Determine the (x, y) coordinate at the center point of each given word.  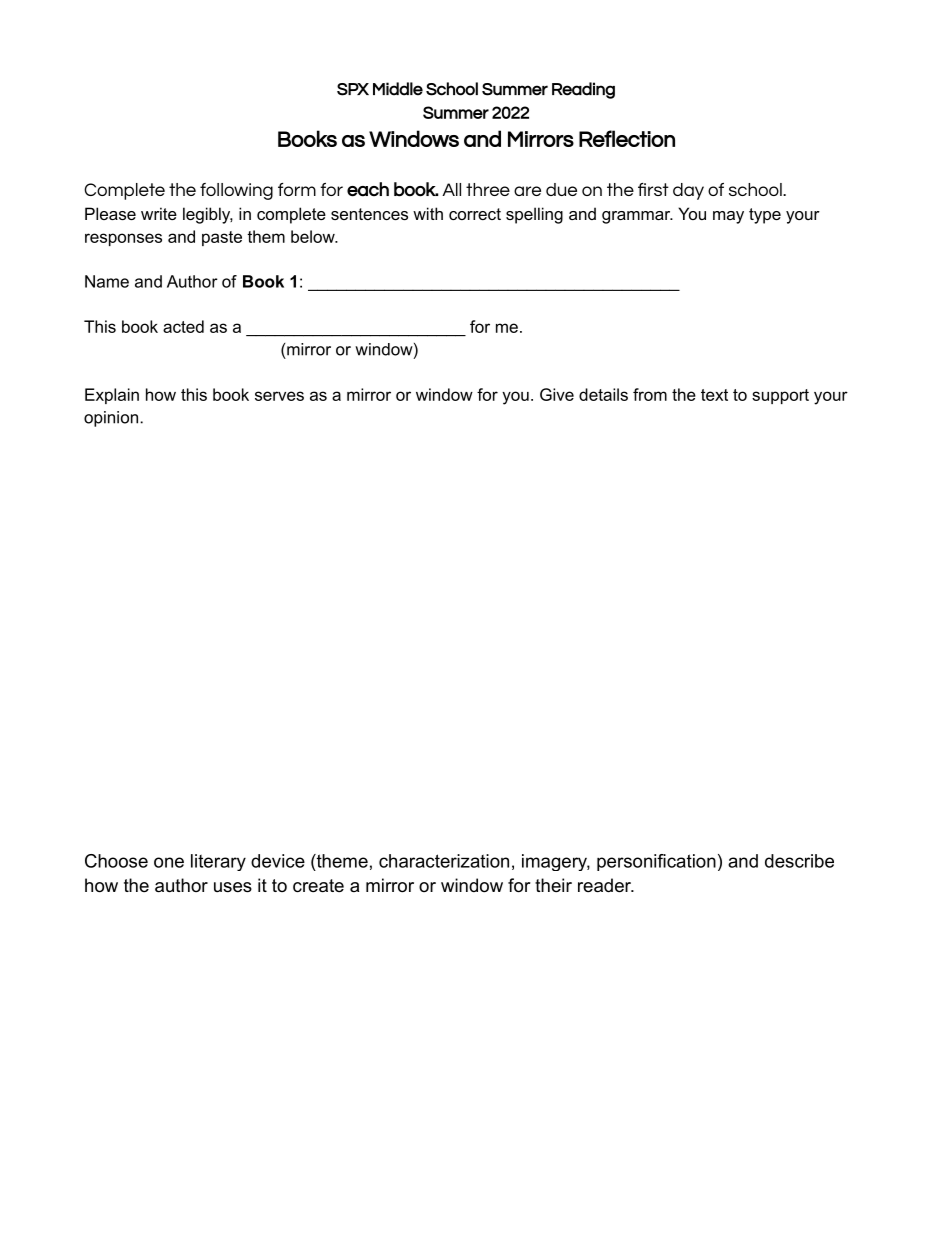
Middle (398, 89)
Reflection (627, 138)
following (236, 191)
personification (656, 862)
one (169, 862)
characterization (444, 861)
